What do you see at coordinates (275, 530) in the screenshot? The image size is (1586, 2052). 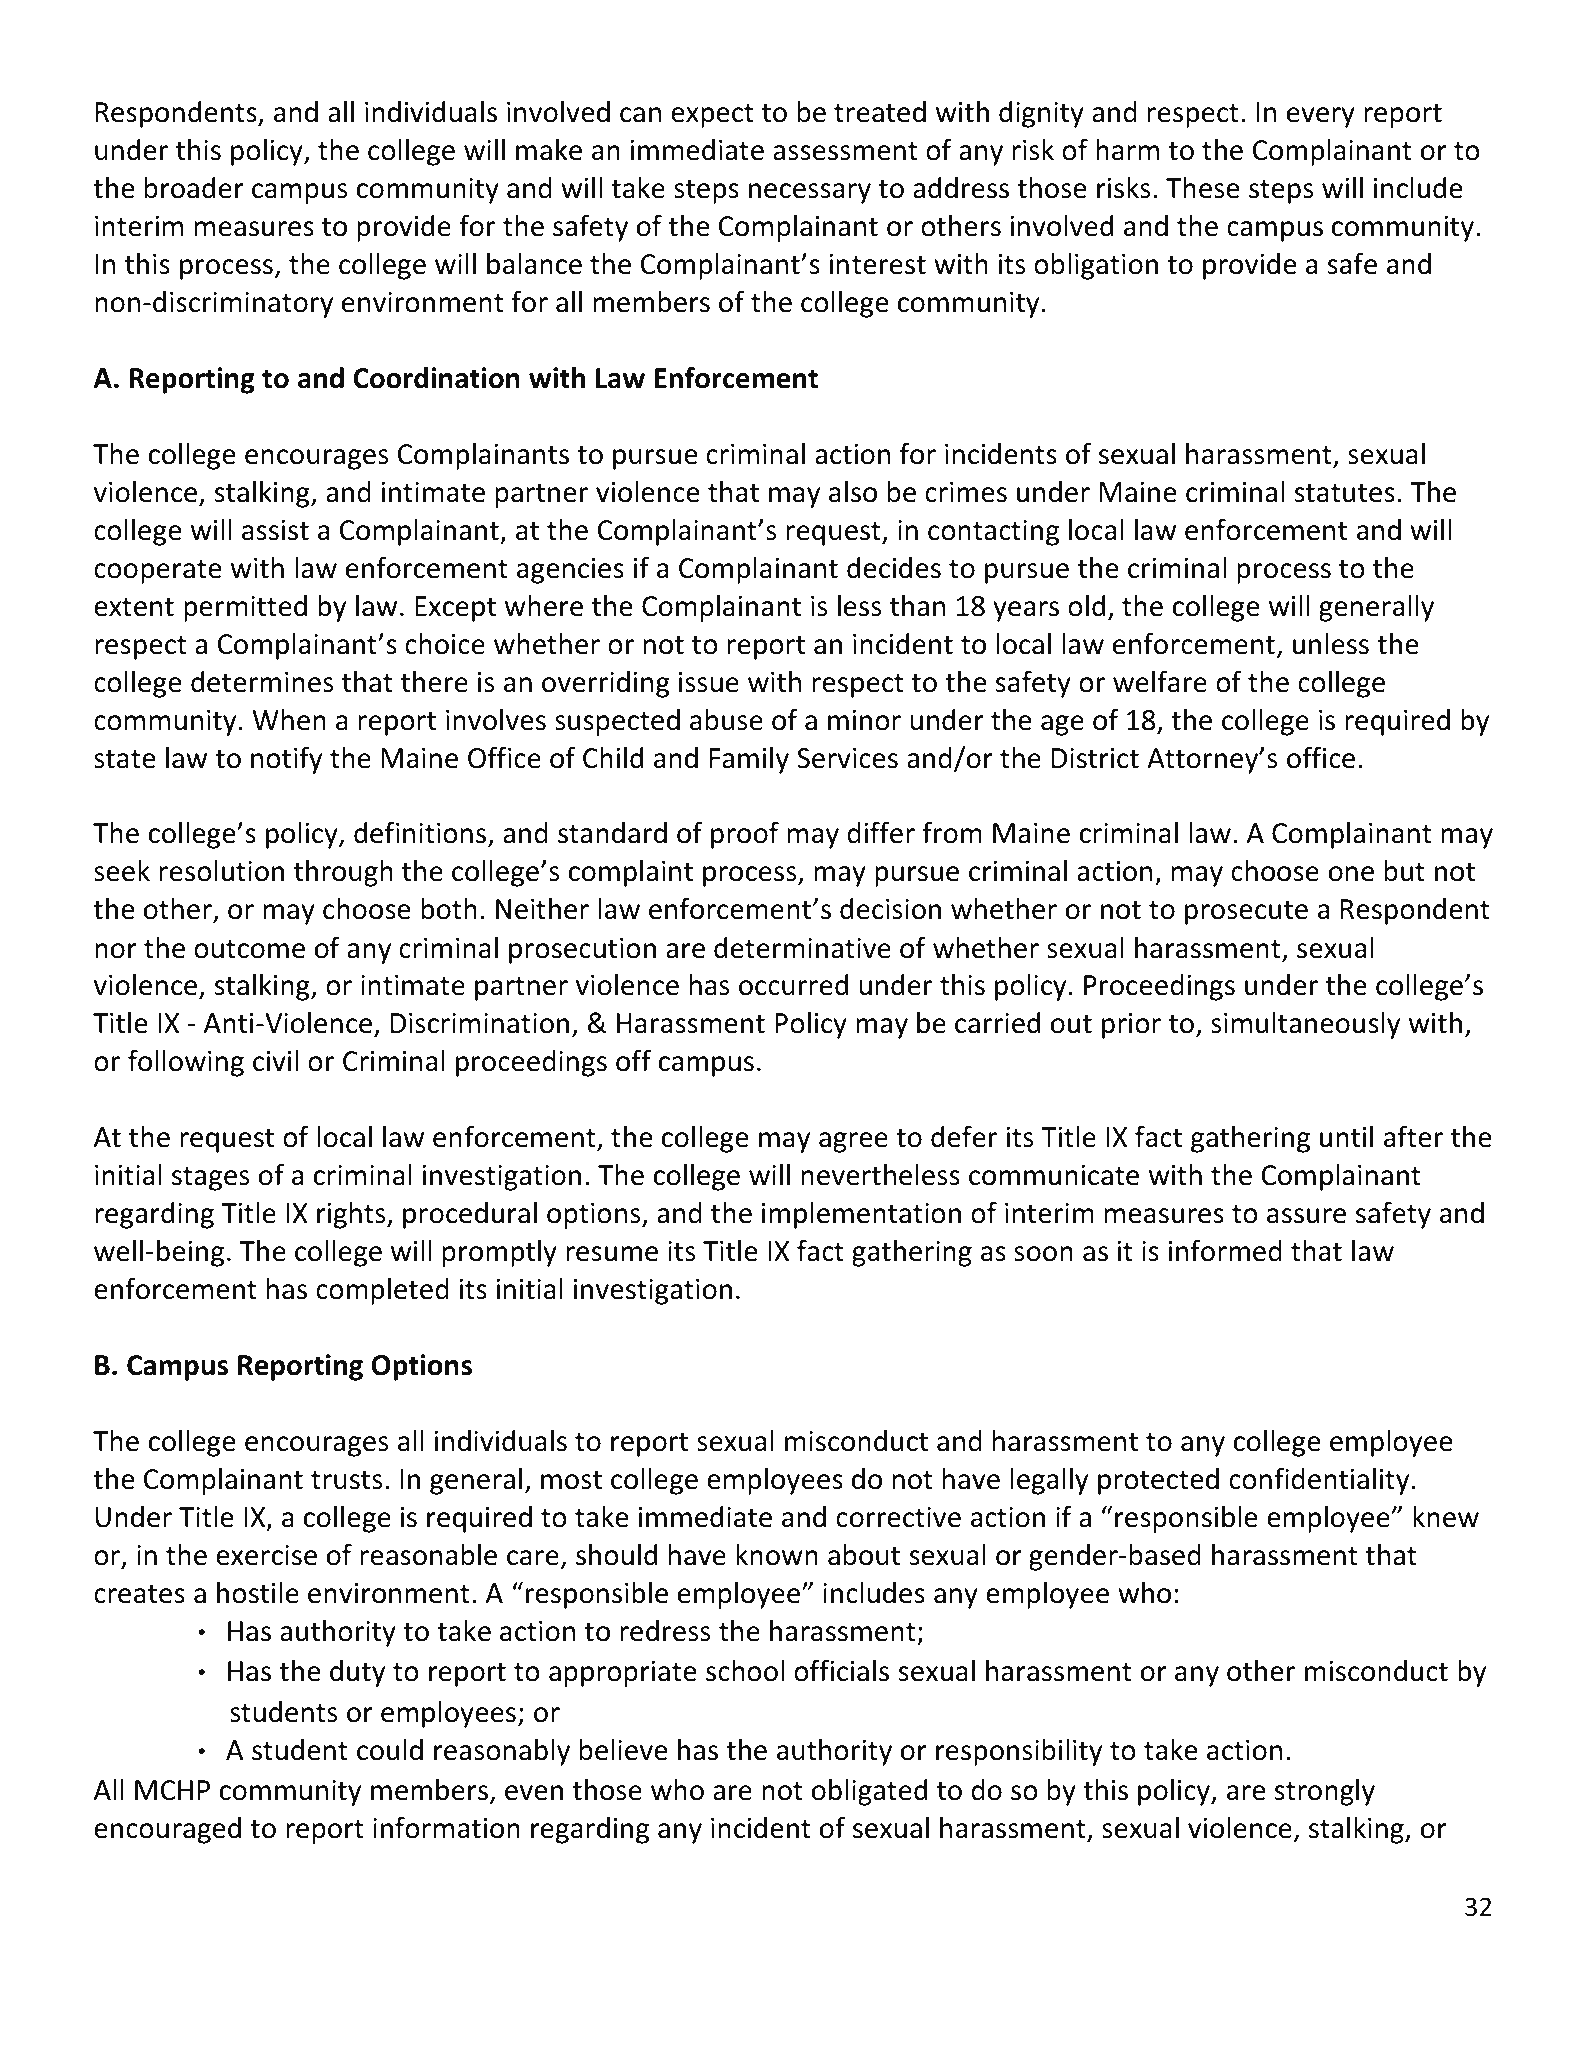 I see `assist` at bounding box center [275, 530].
